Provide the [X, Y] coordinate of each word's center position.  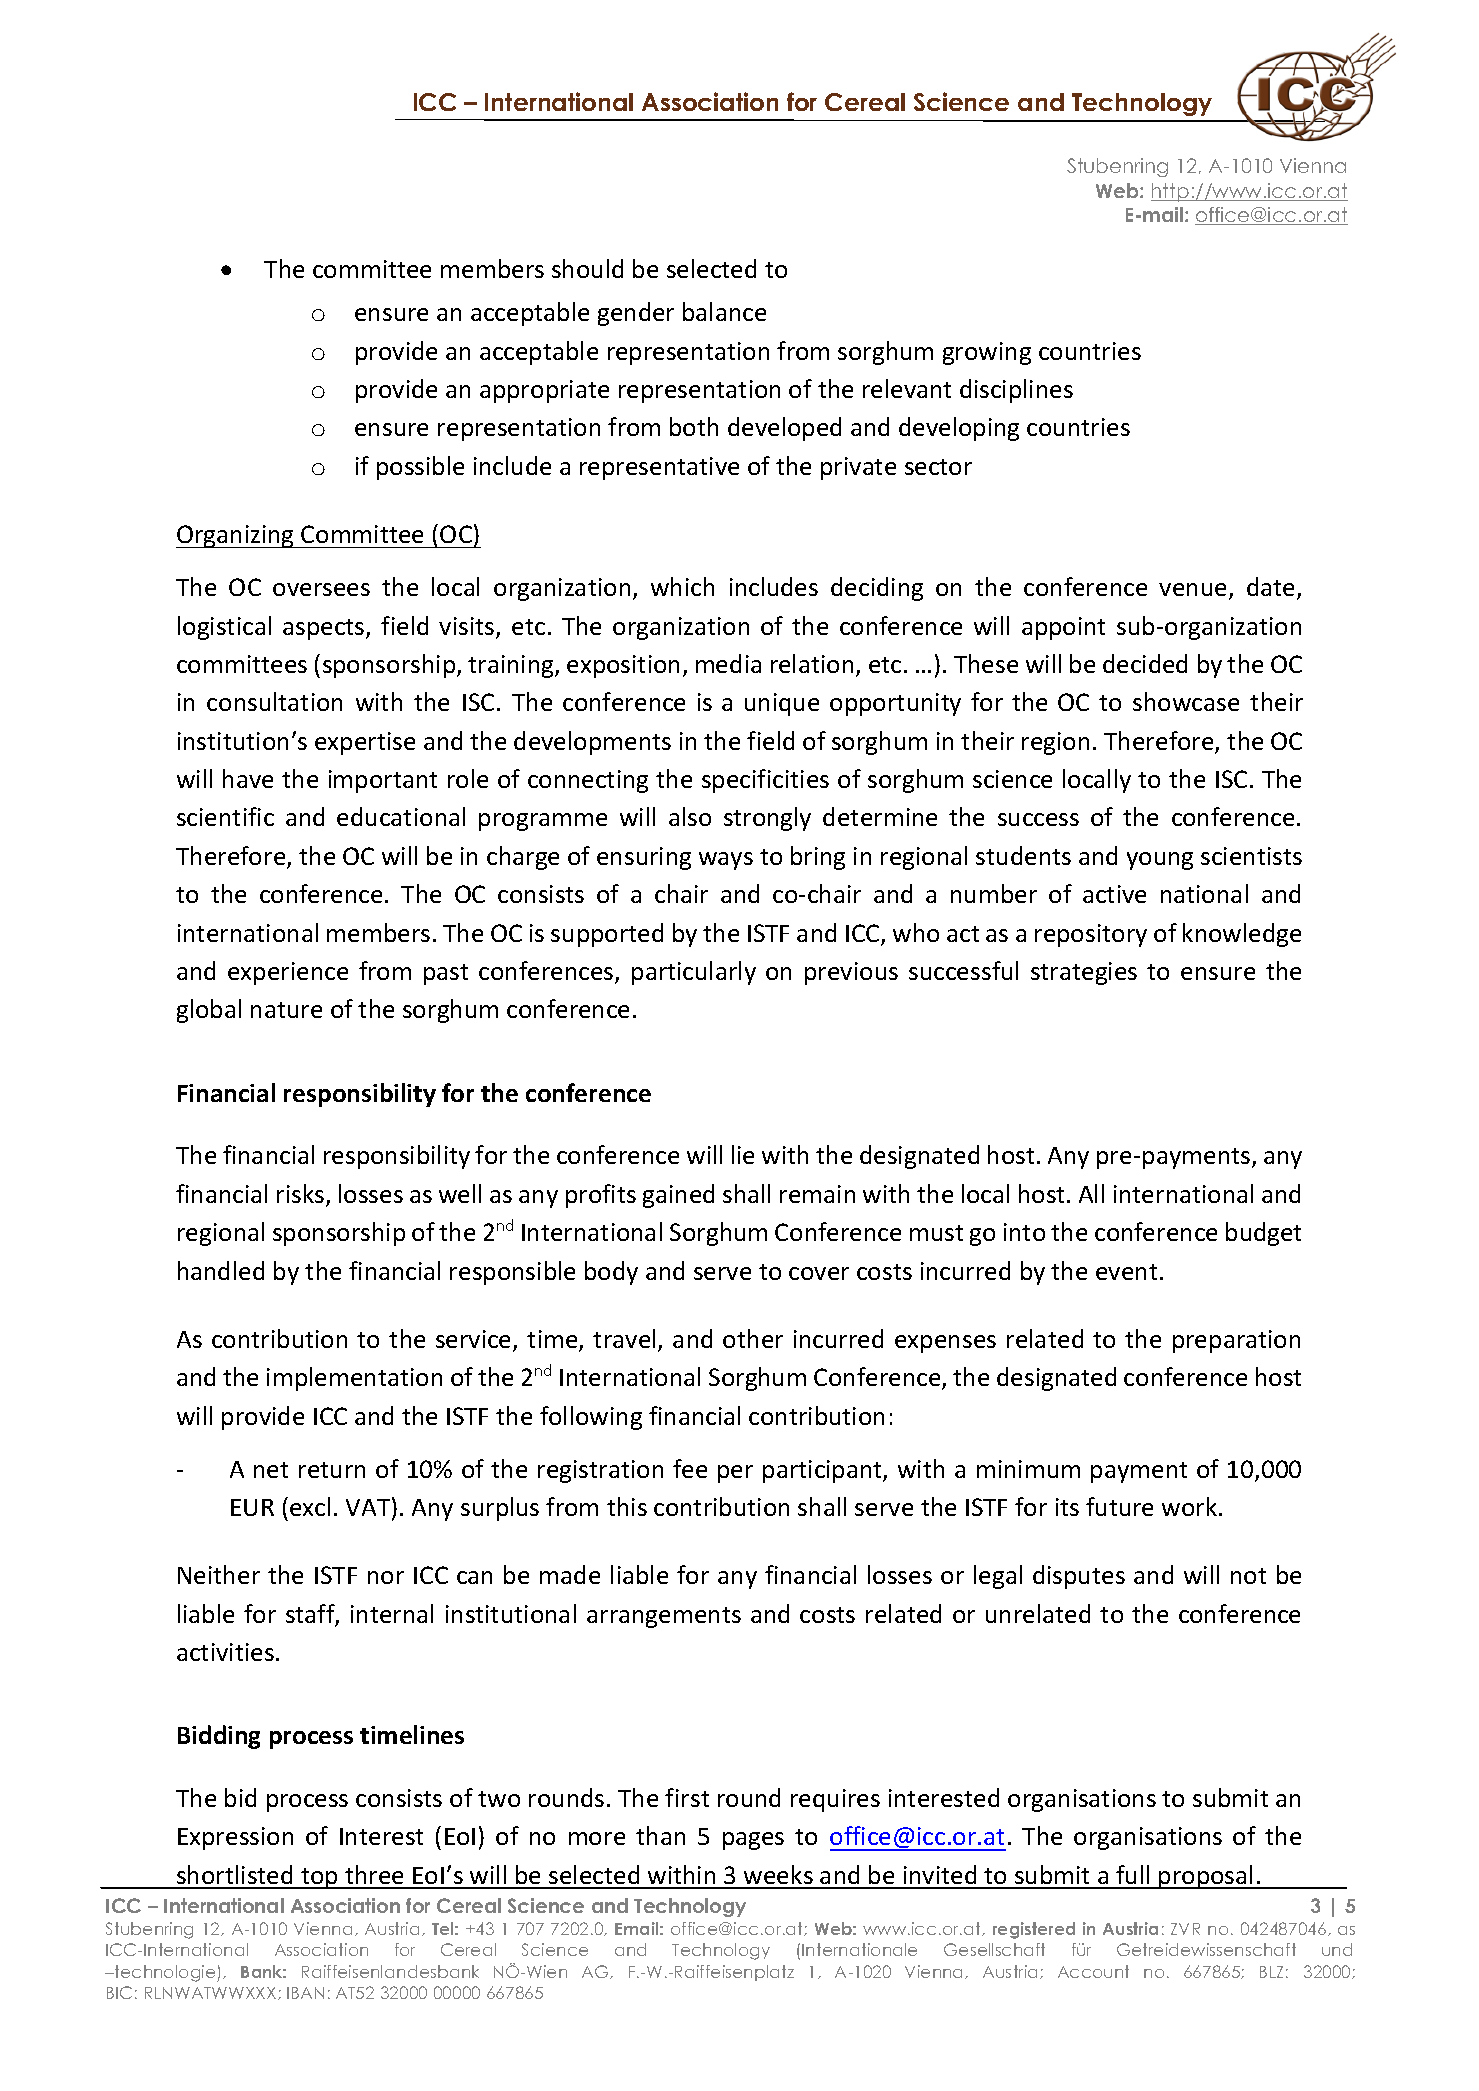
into [1024, 1232]
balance [724, 311]
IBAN [305, 1993]
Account [1093, 1971]
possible [420, 468]
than [660, 1835]
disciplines [1016, 391]
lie [743, 1154]
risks [302, 1195]
